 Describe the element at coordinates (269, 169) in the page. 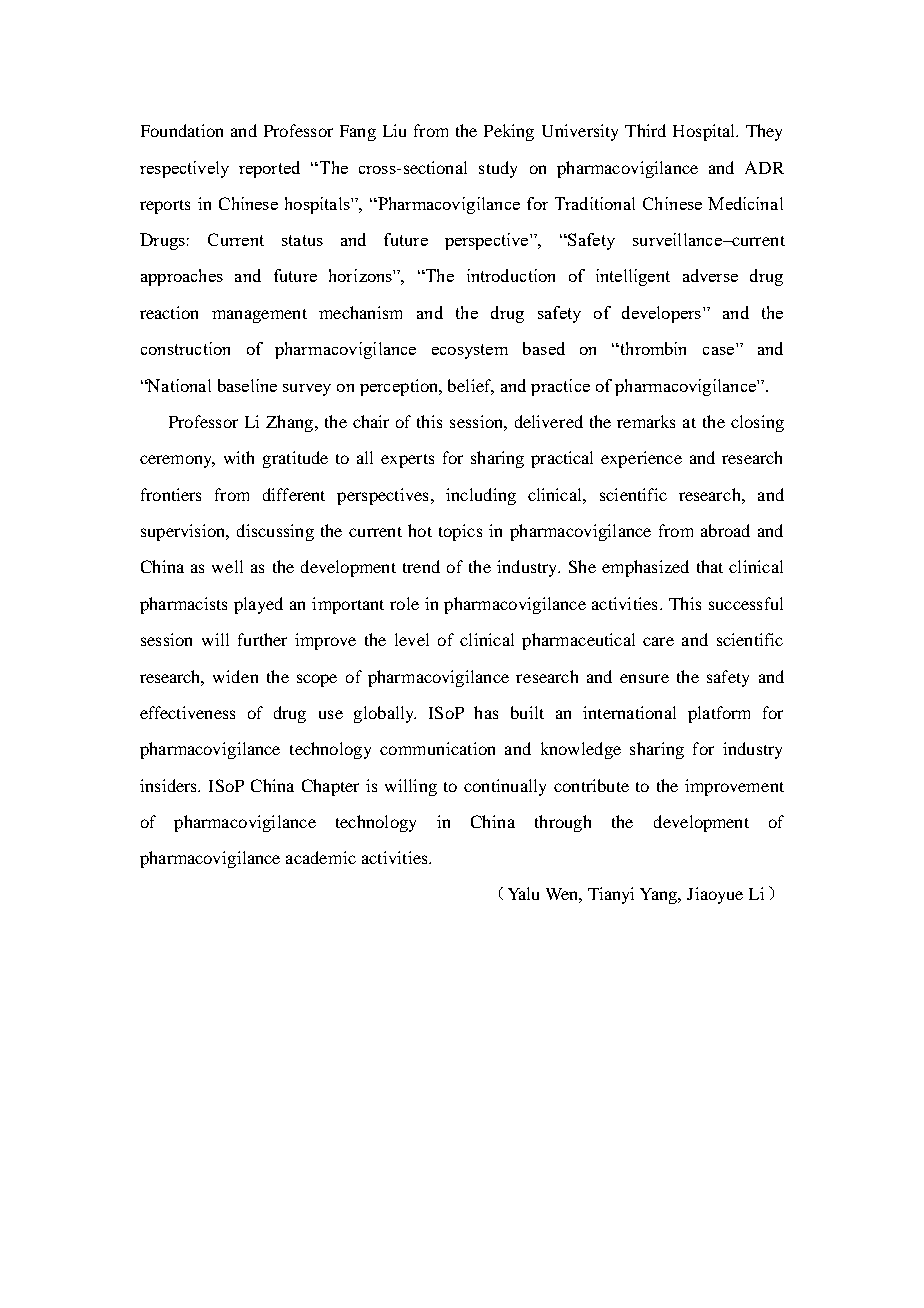

I see `reported` at that location.
